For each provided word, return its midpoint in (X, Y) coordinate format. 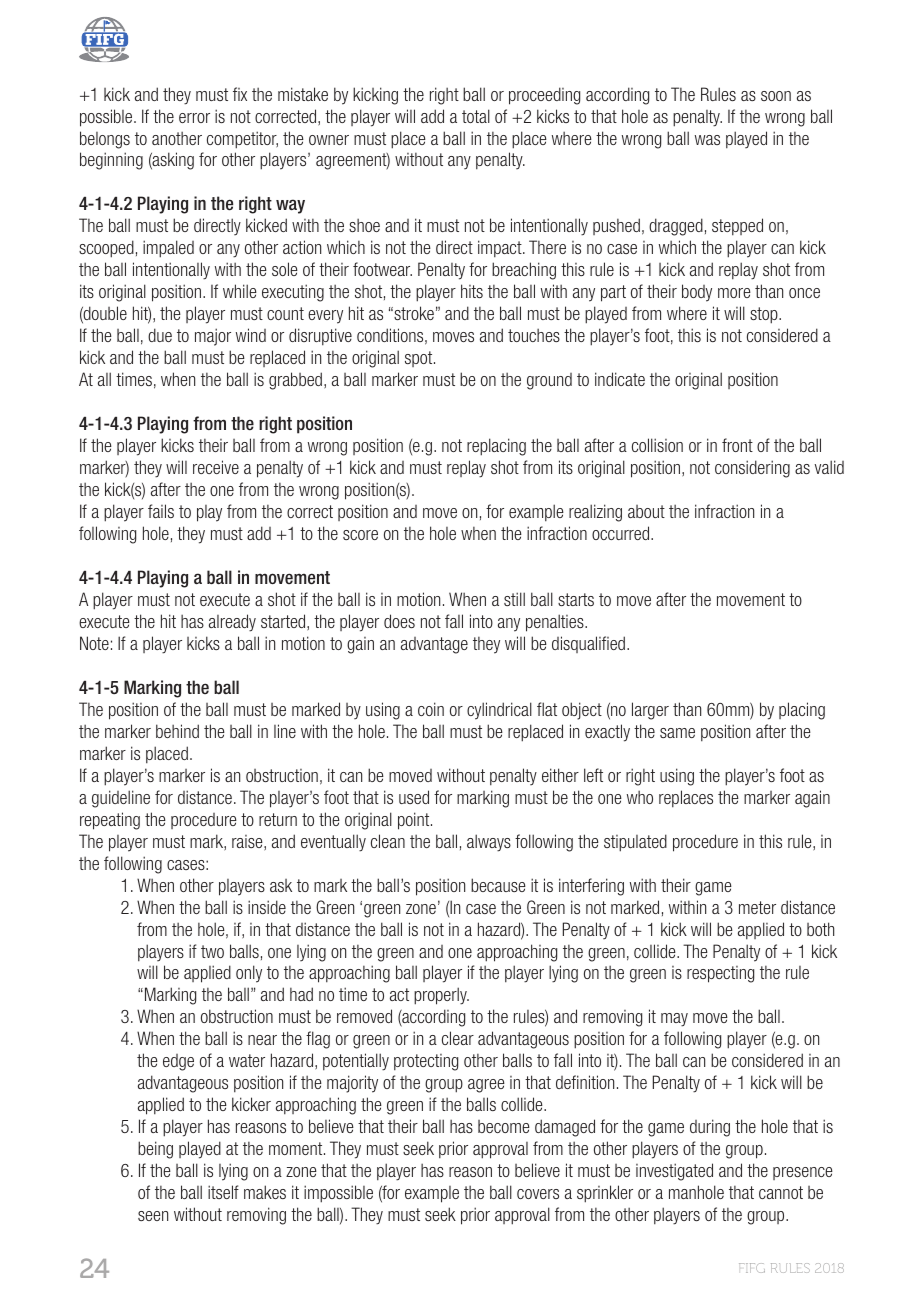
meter (757, 907)
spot (420, 359)
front (737, 445)
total (476, 116)
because (498, 885)
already (232, 623)
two (212, 951)
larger (650, 711)
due (160, 335)
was (707, 140)
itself (223, 1192)
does (399, 621)
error (194, 118)
